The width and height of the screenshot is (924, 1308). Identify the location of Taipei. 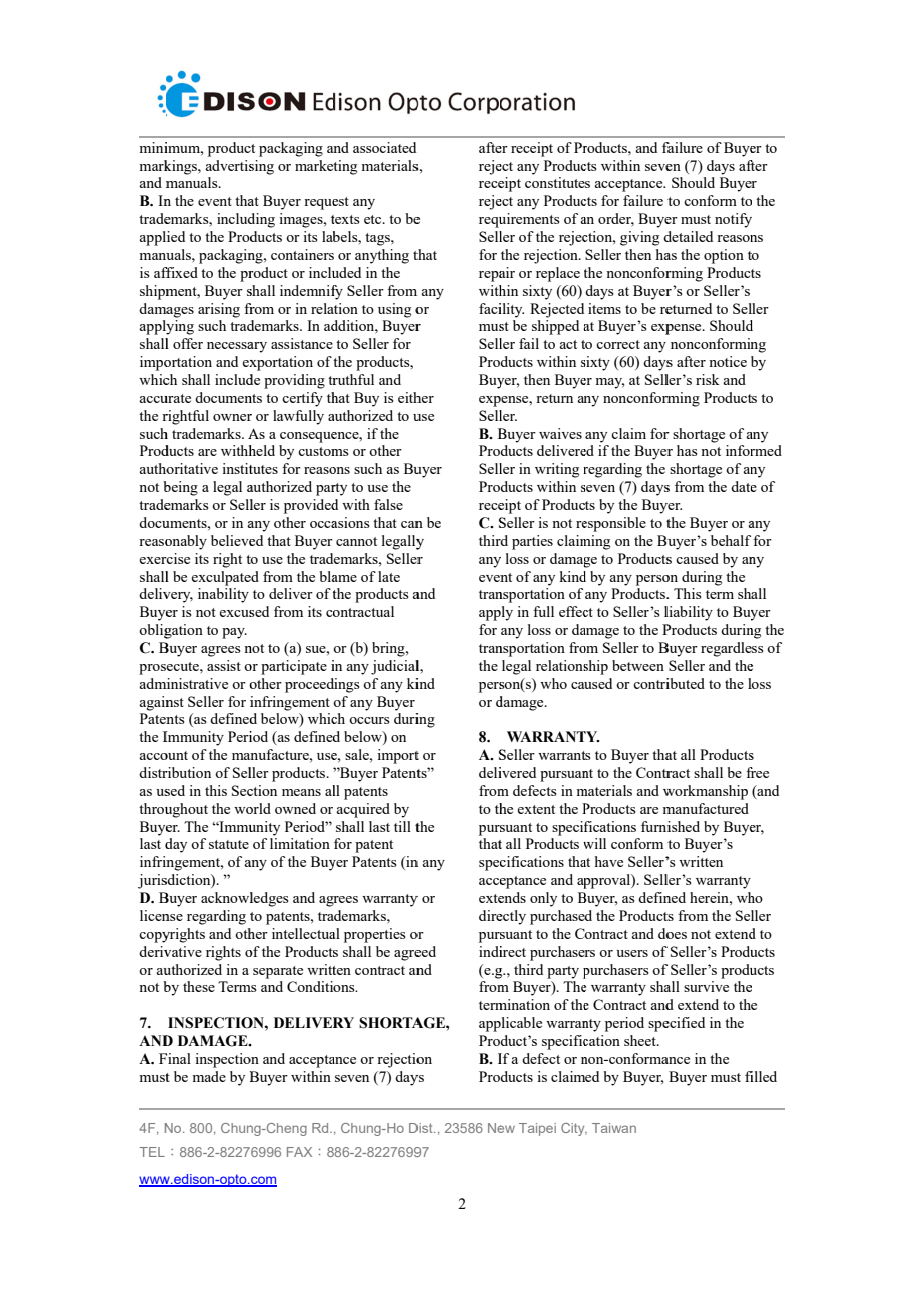
(537, 1129).
